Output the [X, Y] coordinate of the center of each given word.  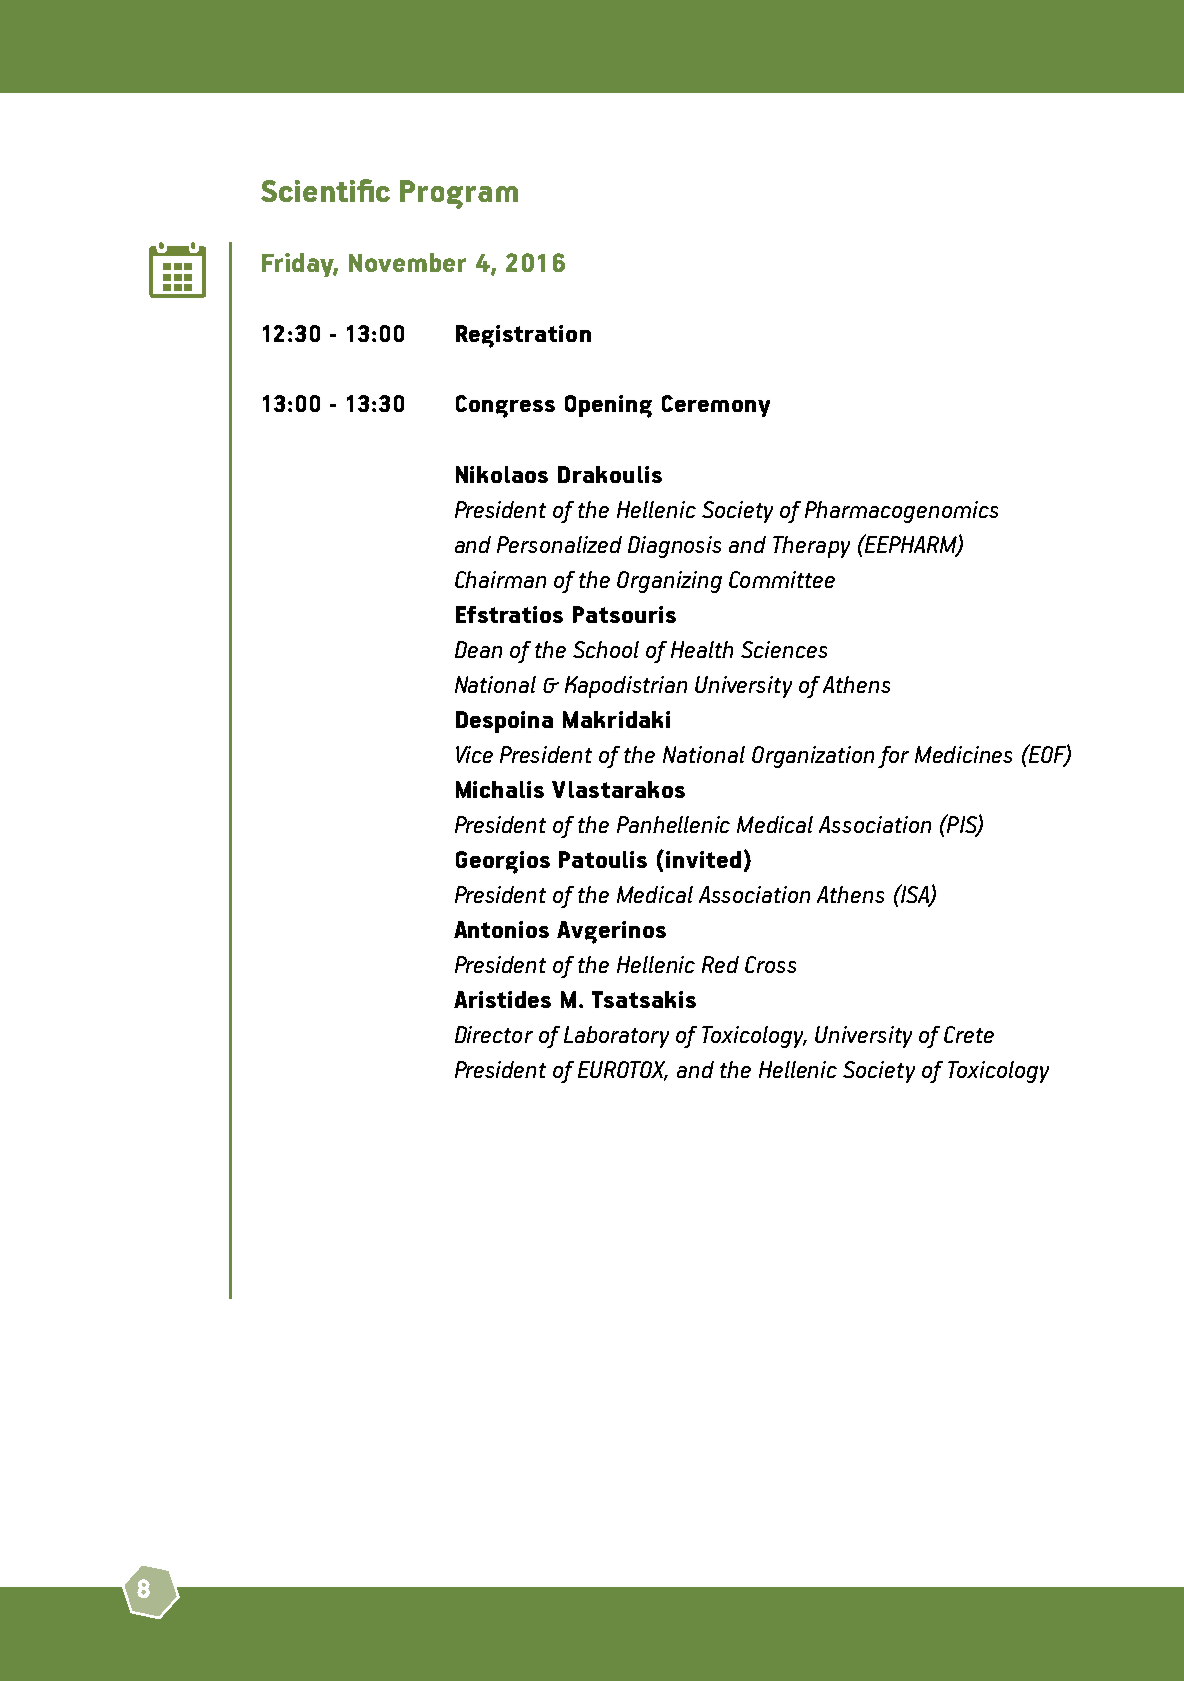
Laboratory [616, 1037]
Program [459, 194]
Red [720, 964]
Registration [523, 336]
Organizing [669, 582]
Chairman [500, 579]
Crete [969, 1034]
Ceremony [716, 406]
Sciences [784, 649]
